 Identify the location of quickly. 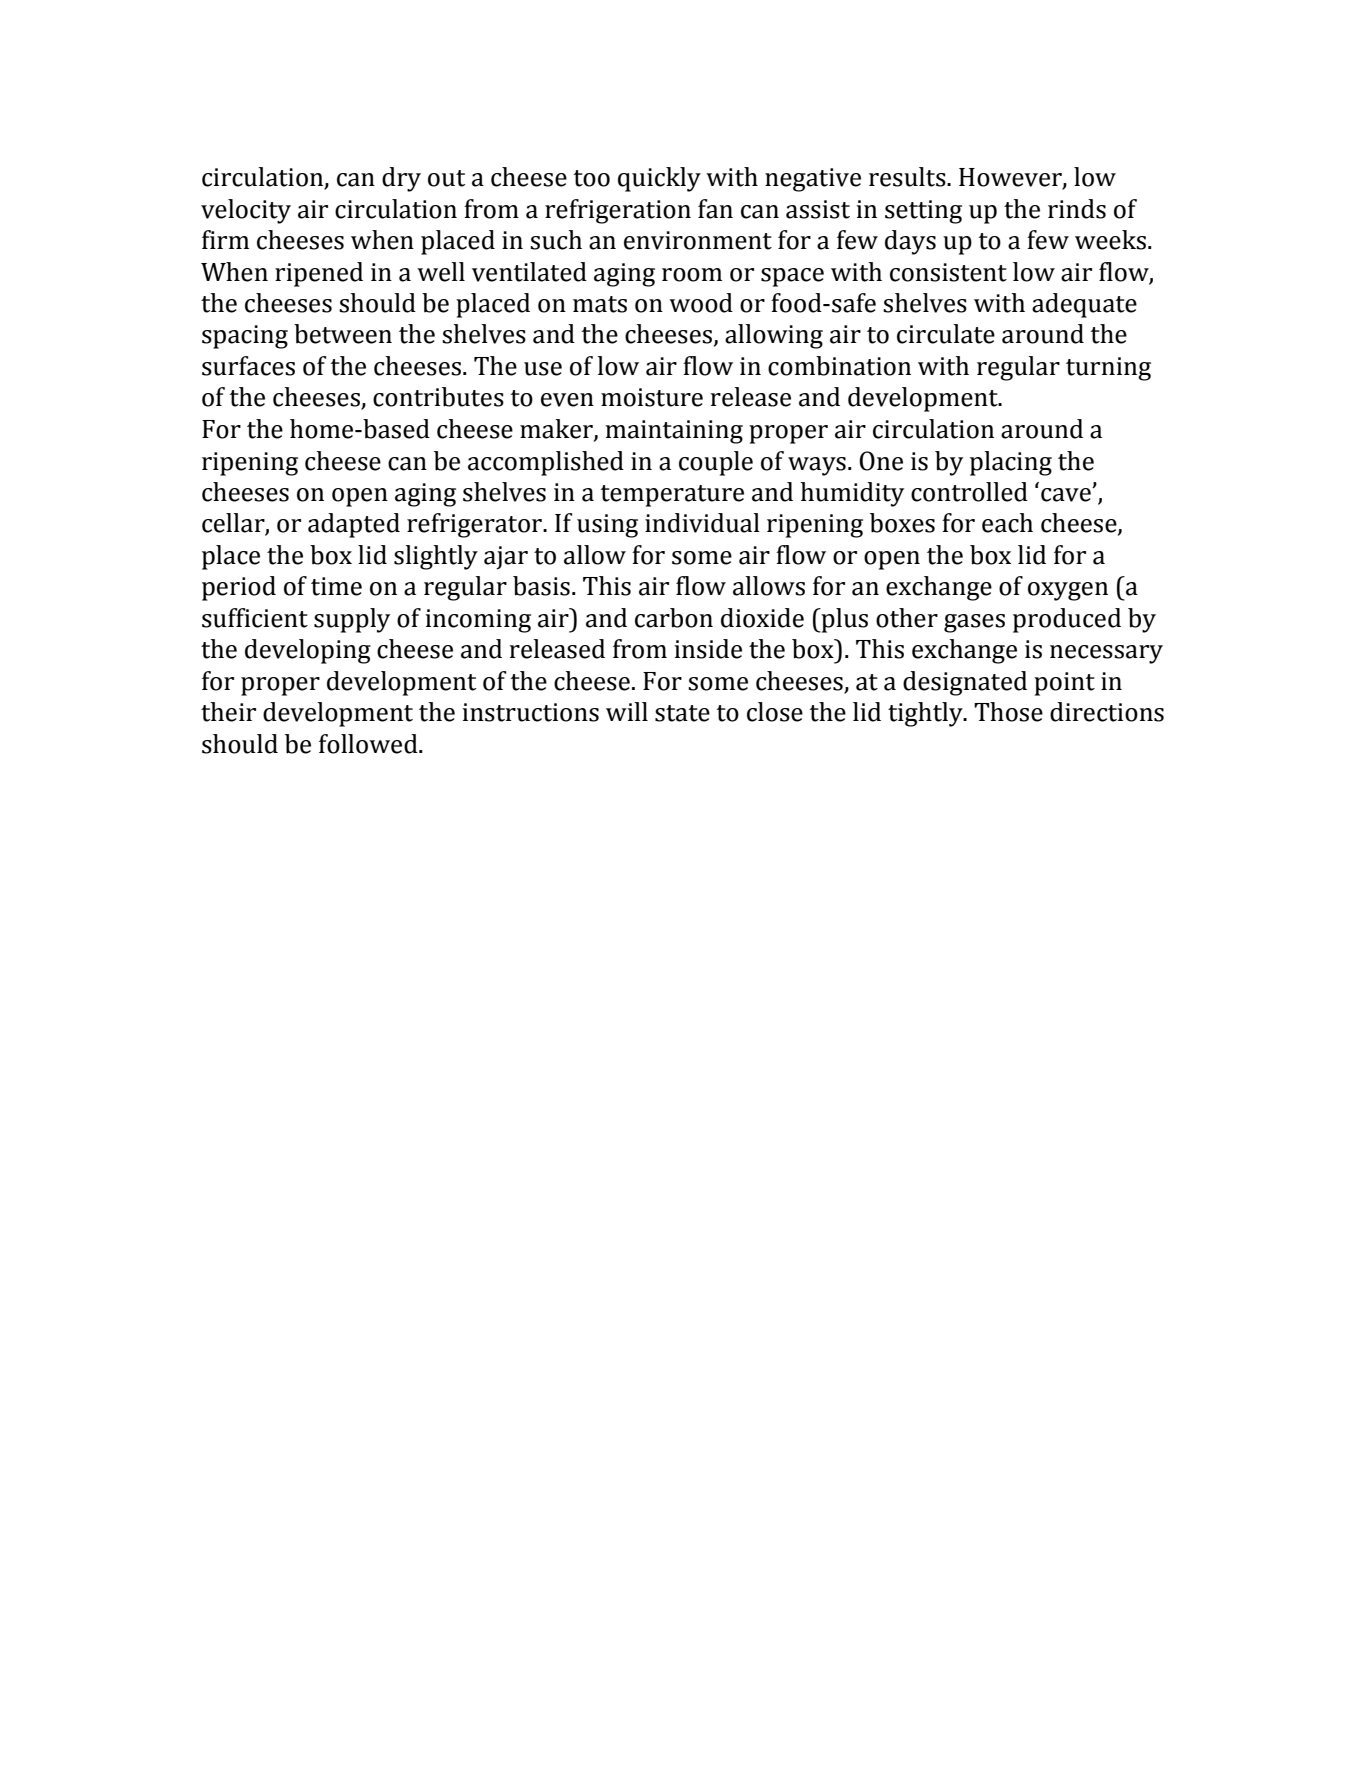
(659, 179).
